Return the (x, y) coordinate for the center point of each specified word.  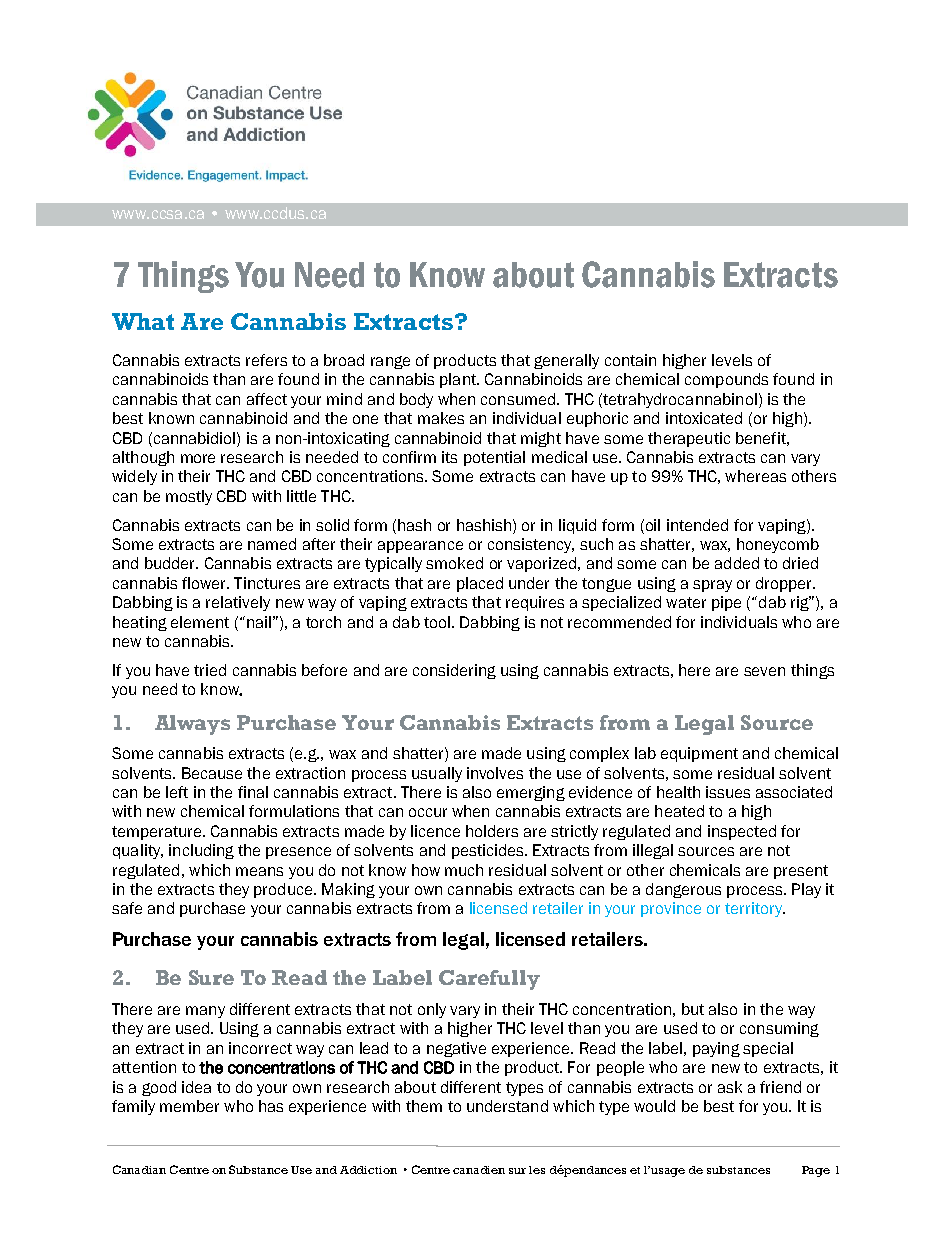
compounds (726, 380)
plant (459, 380)
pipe (726, 603)
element (200, 622)
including (201, 851)
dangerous (683, 890)
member (189, 1106)
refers (266, 360)
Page (816, 1171)
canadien (479, 1170)
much (464, 870)
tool (437, 622)
